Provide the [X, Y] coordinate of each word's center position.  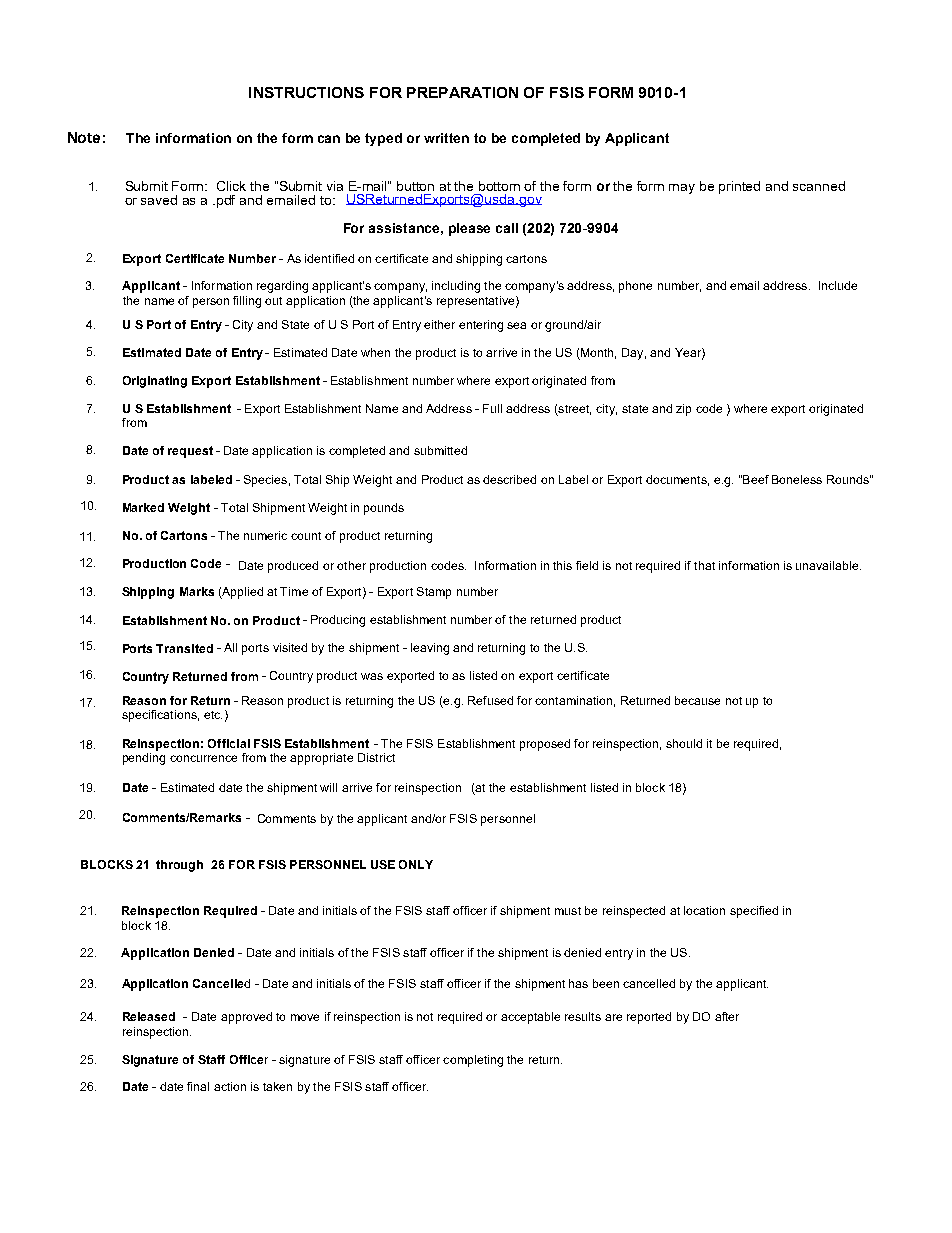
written [446, 138]
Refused [490, 700]
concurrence [203, 758]
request [190, 452]
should [684, 743]
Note [84, 137]
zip [683, 410]
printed [739, 187]
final [198, 1086]
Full [492, 408]
